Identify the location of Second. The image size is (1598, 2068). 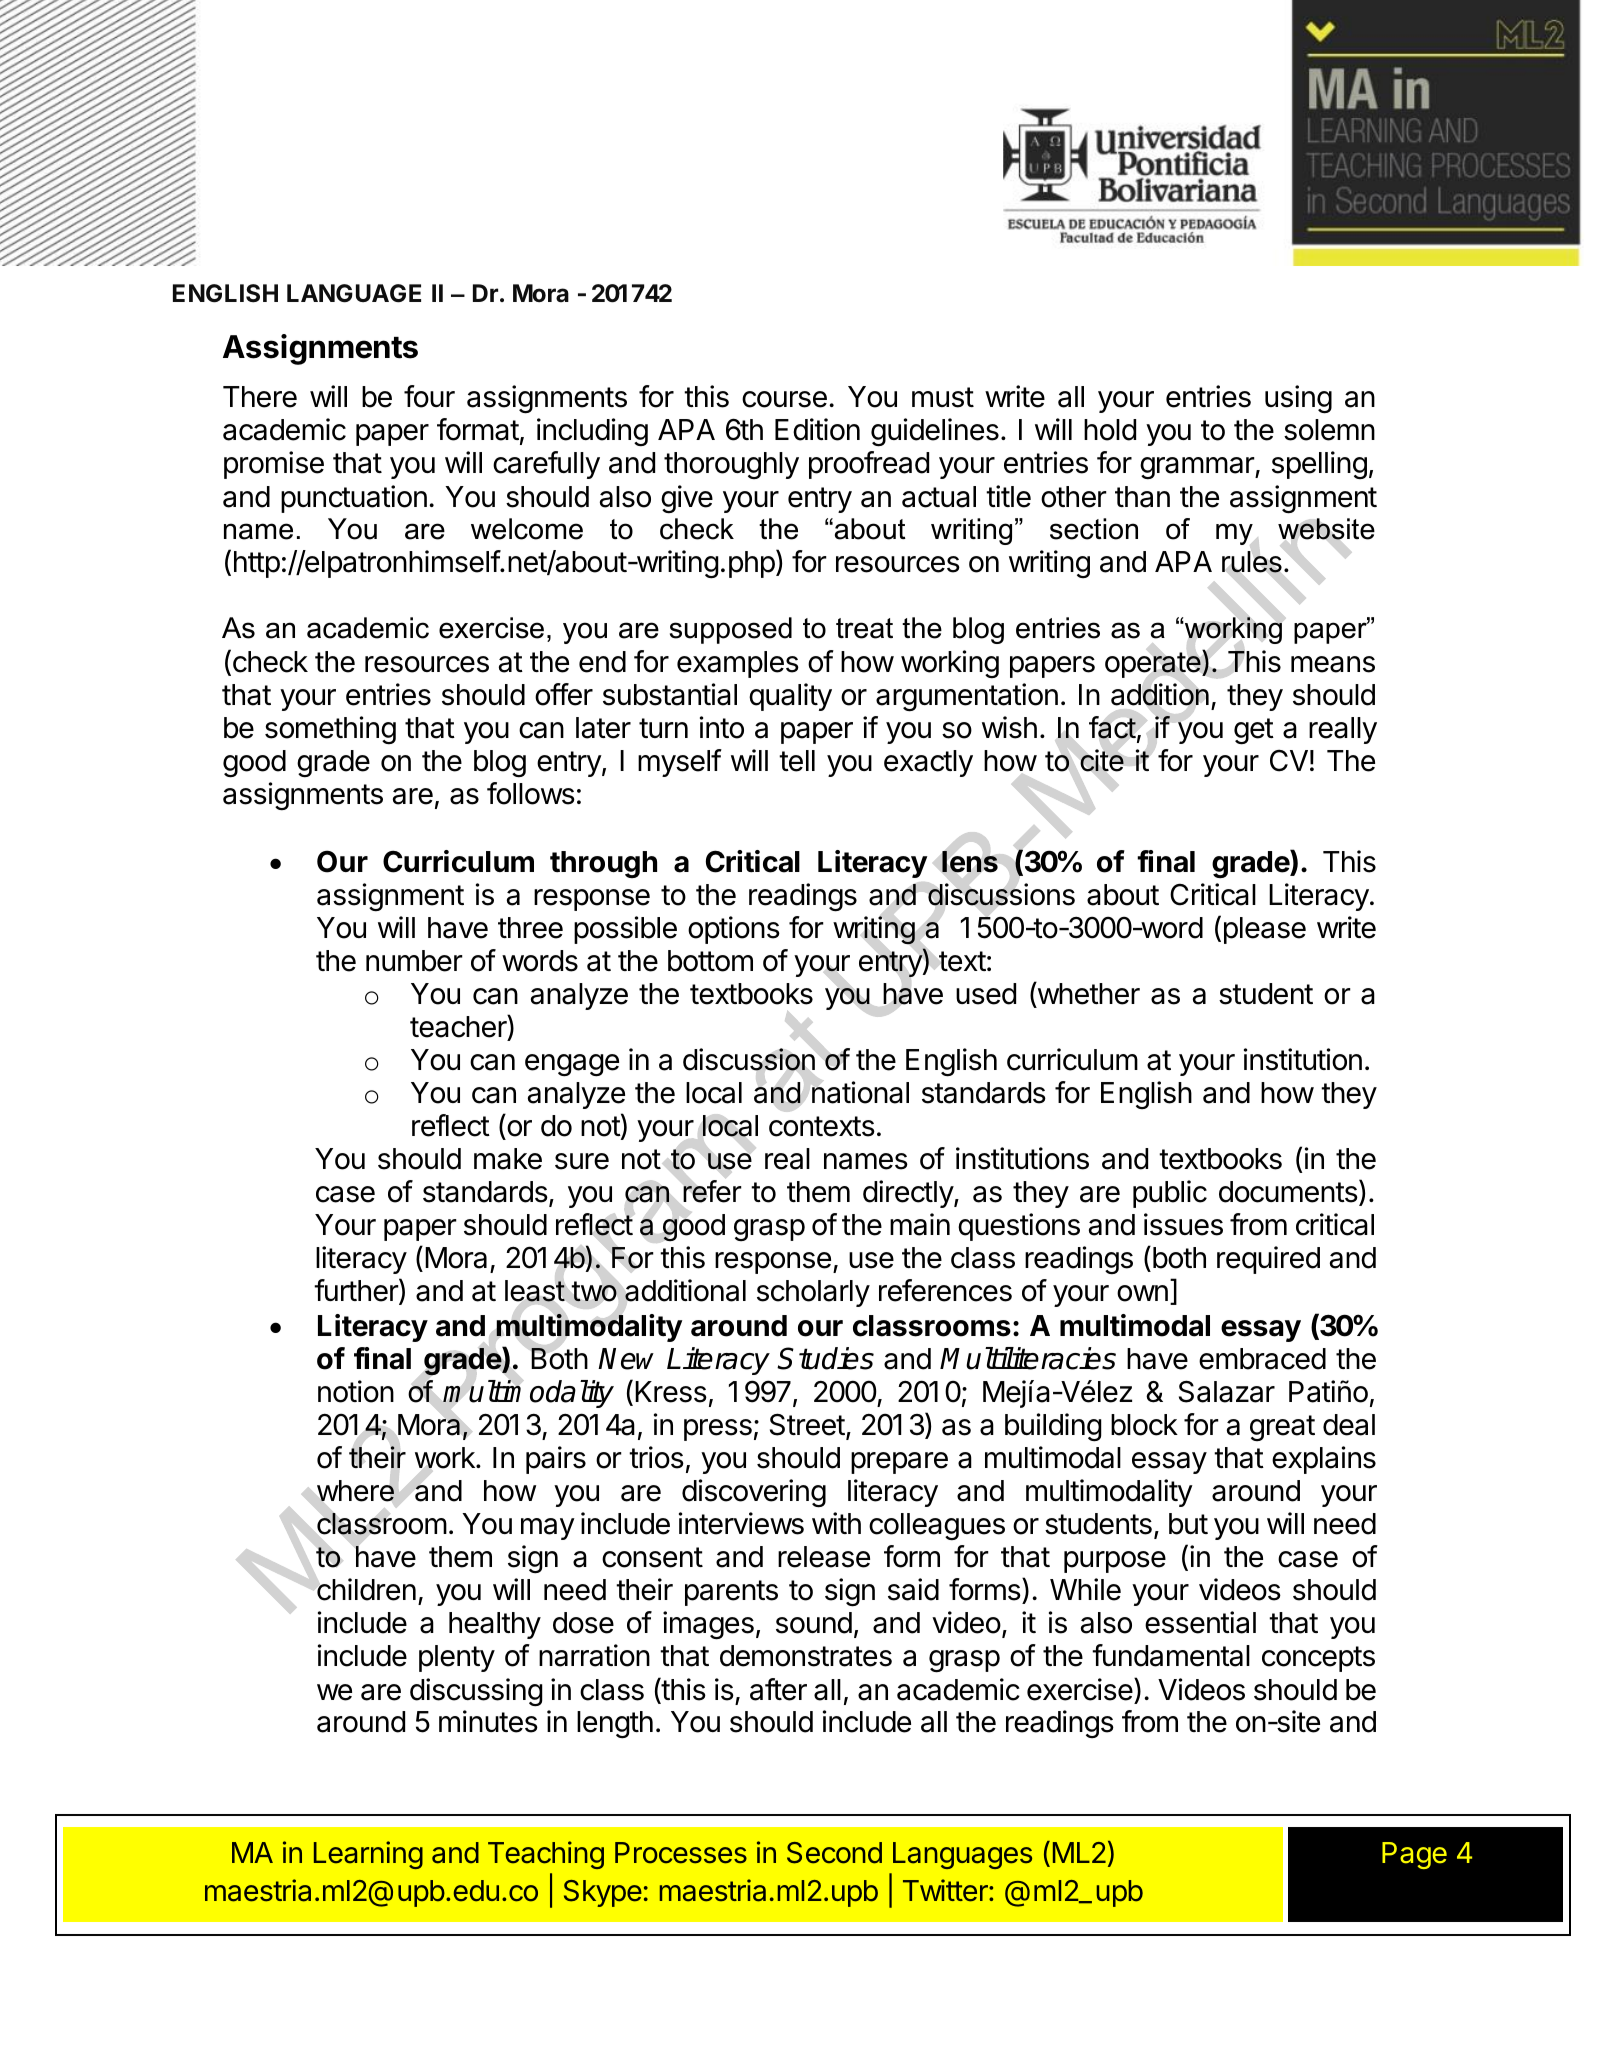
(834, 1853).
